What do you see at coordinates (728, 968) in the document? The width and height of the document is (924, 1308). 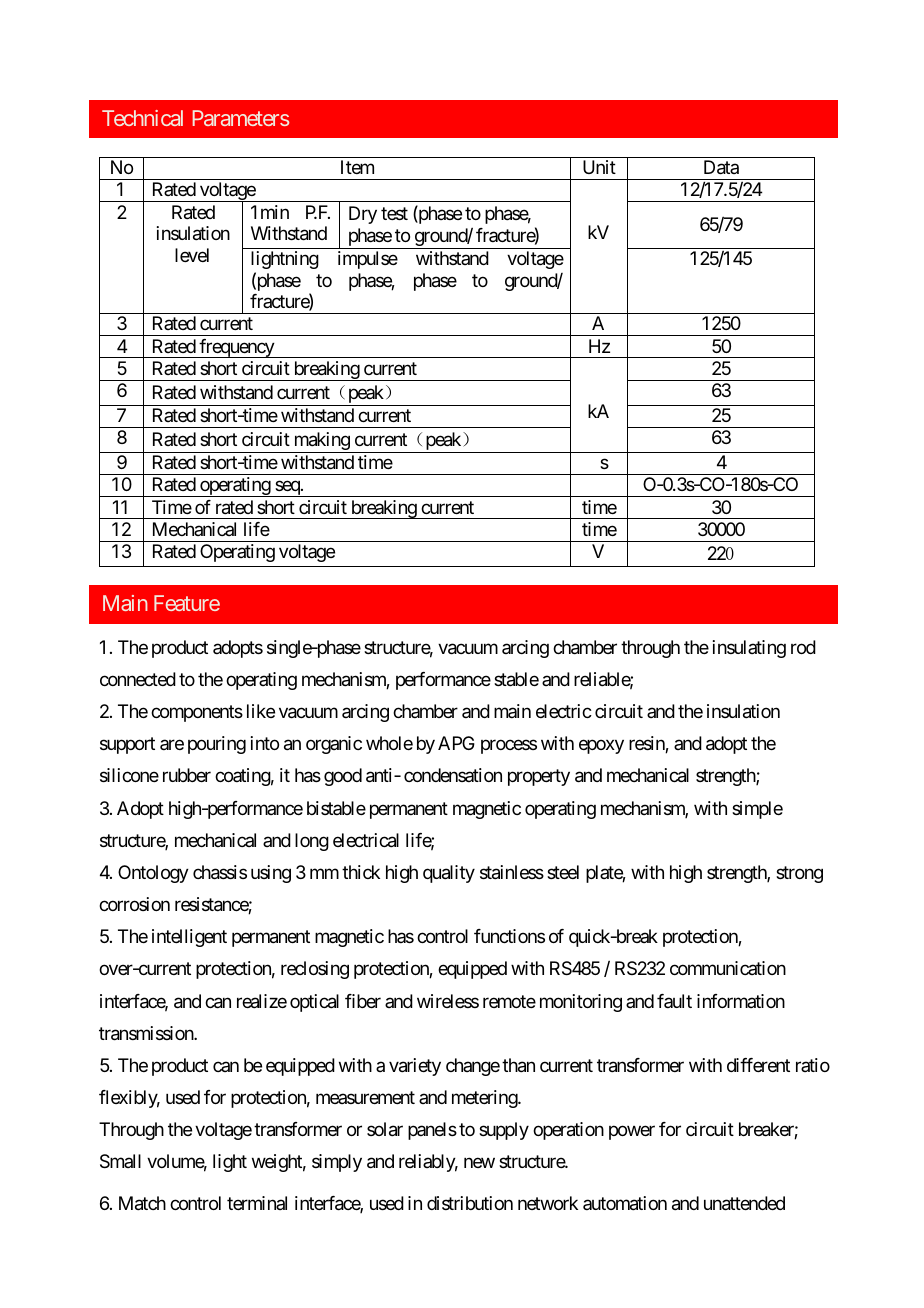 I see `communication` at bounding box center [728, 968].
